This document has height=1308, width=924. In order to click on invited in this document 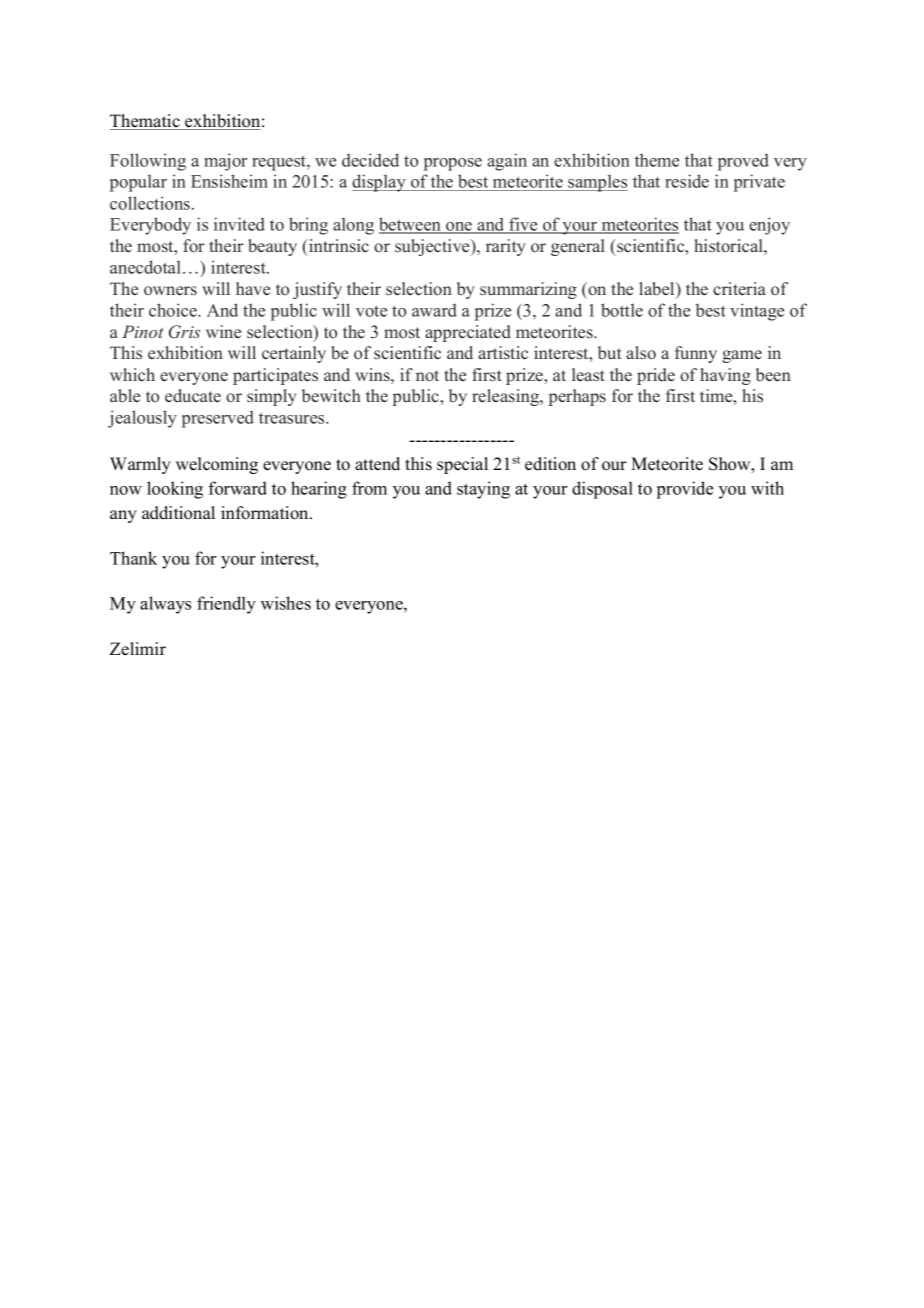, I will do `click(239, 224)`.
